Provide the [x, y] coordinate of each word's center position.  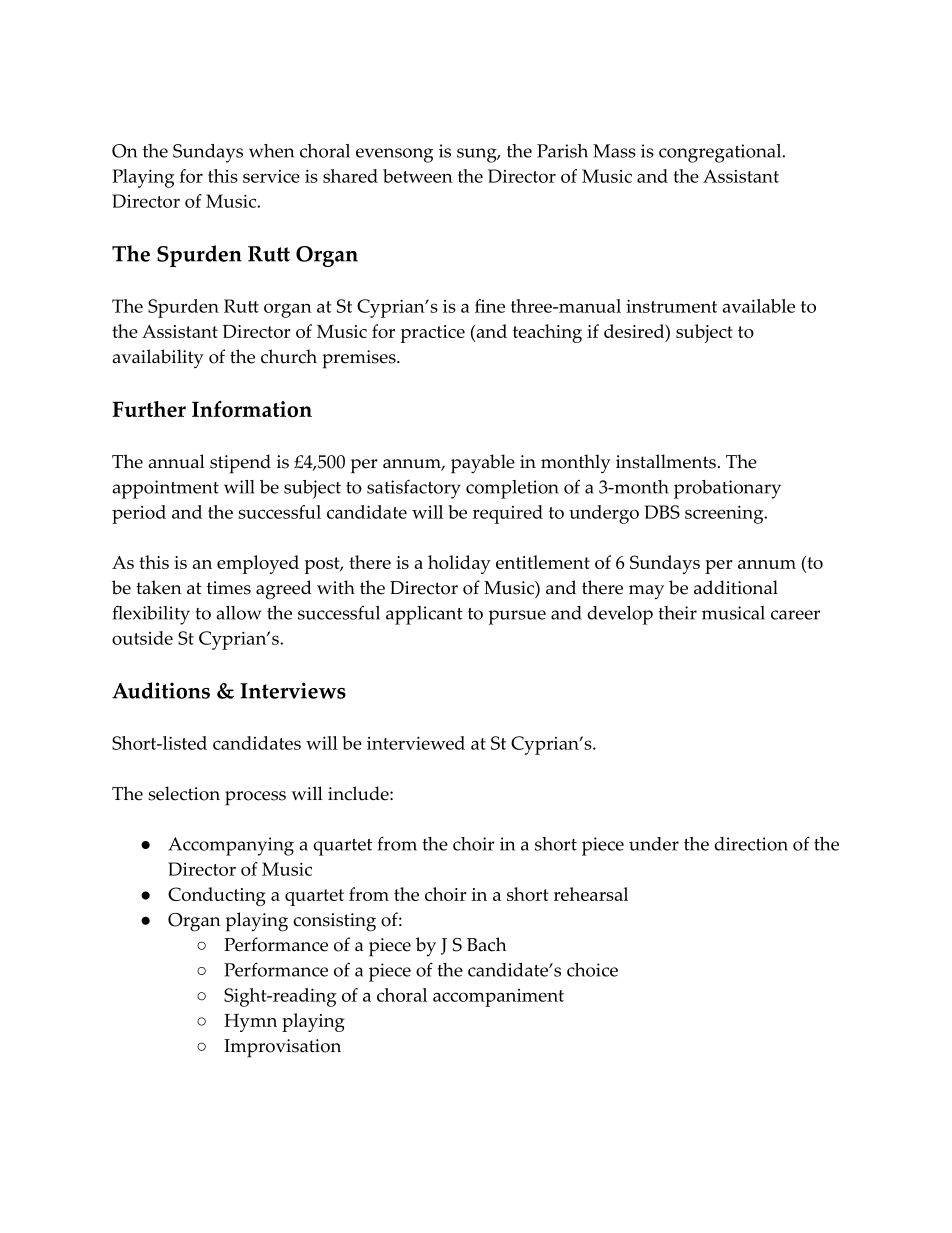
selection [184, 793]
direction [751, 844]
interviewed [416, 743]
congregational [721, 153]
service [271, 176]
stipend [240, 464]
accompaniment [498, 998]
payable [483, 464]
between [418, 176]
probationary [727, 489]
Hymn [250, 1023]
